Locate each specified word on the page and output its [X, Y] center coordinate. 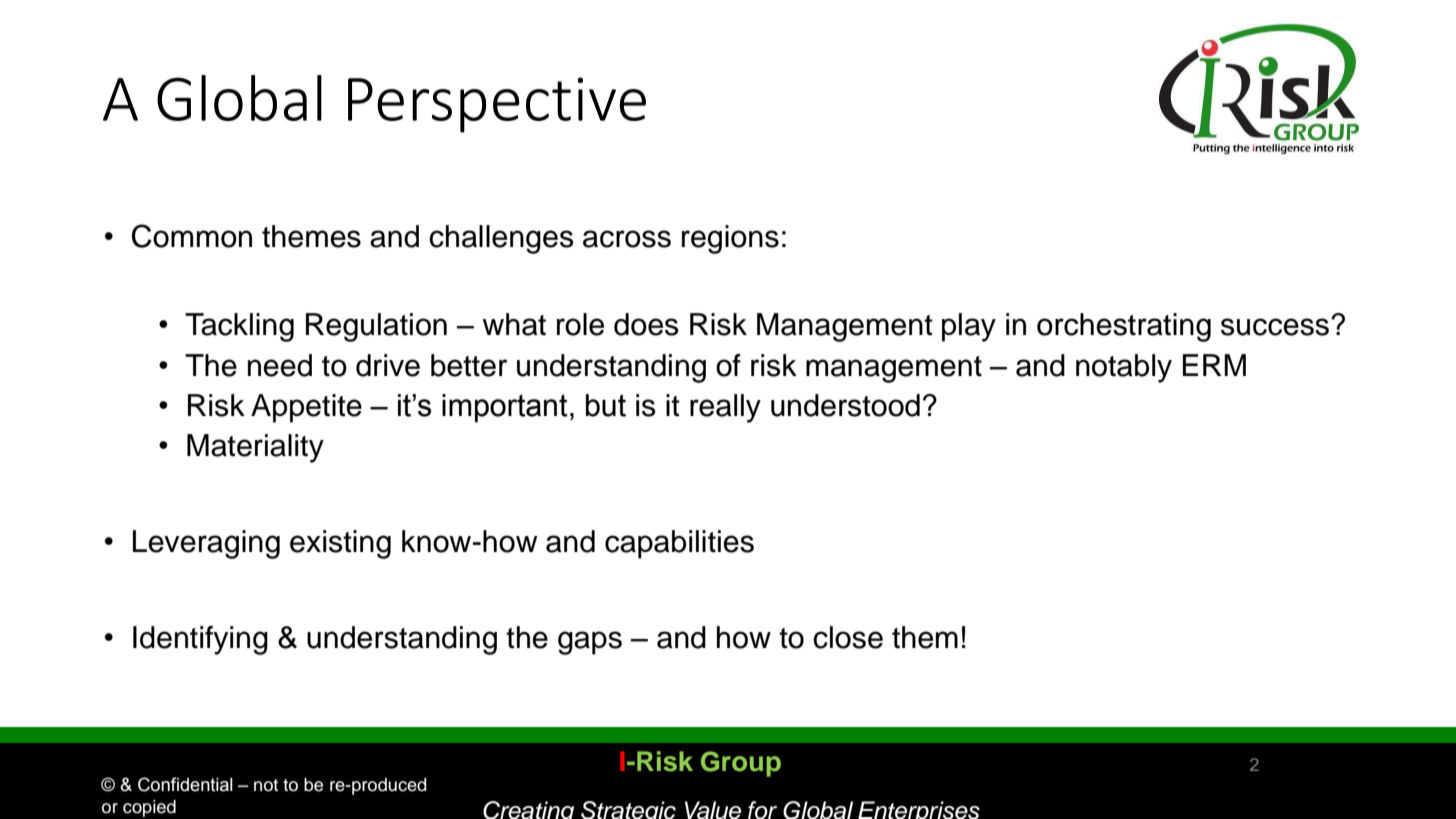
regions [730, 239]
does [646, 324]
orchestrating [1124, 327]
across [627, 239]
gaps [590, 643]
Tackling [239, 327]
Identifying [200, 640]
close [848, 637]
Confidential [185, 784]
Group [741, 764]
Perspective [497, 105]
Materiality [255, 448]
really [725, 408]
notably [1124, 368]
